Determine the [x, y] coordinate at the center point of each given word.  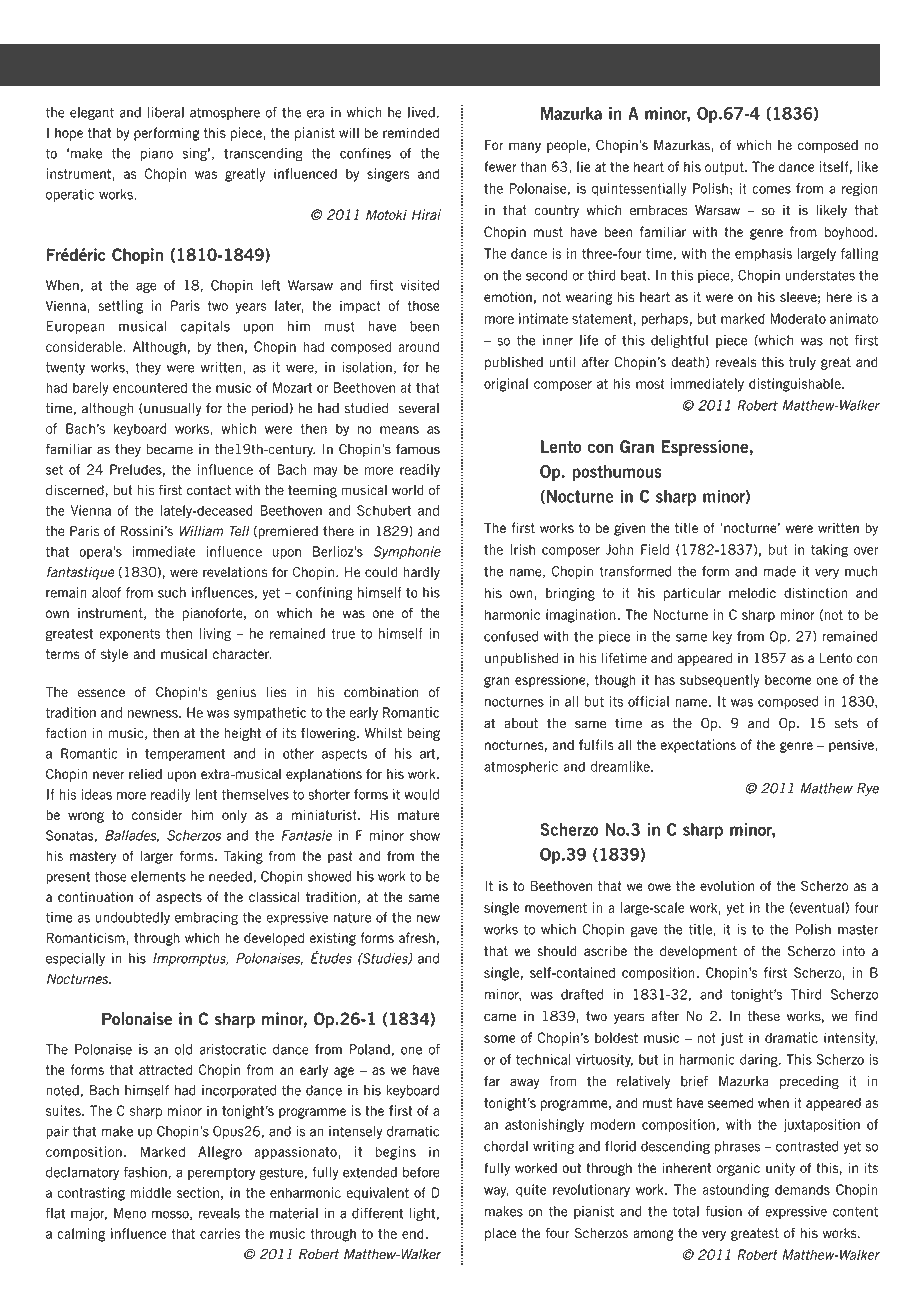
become [788, 679]
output [725, 168]
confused [511, 636]
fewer [500, 166]
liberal [166, 112]
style [114, 655]
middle [151, 1192]
